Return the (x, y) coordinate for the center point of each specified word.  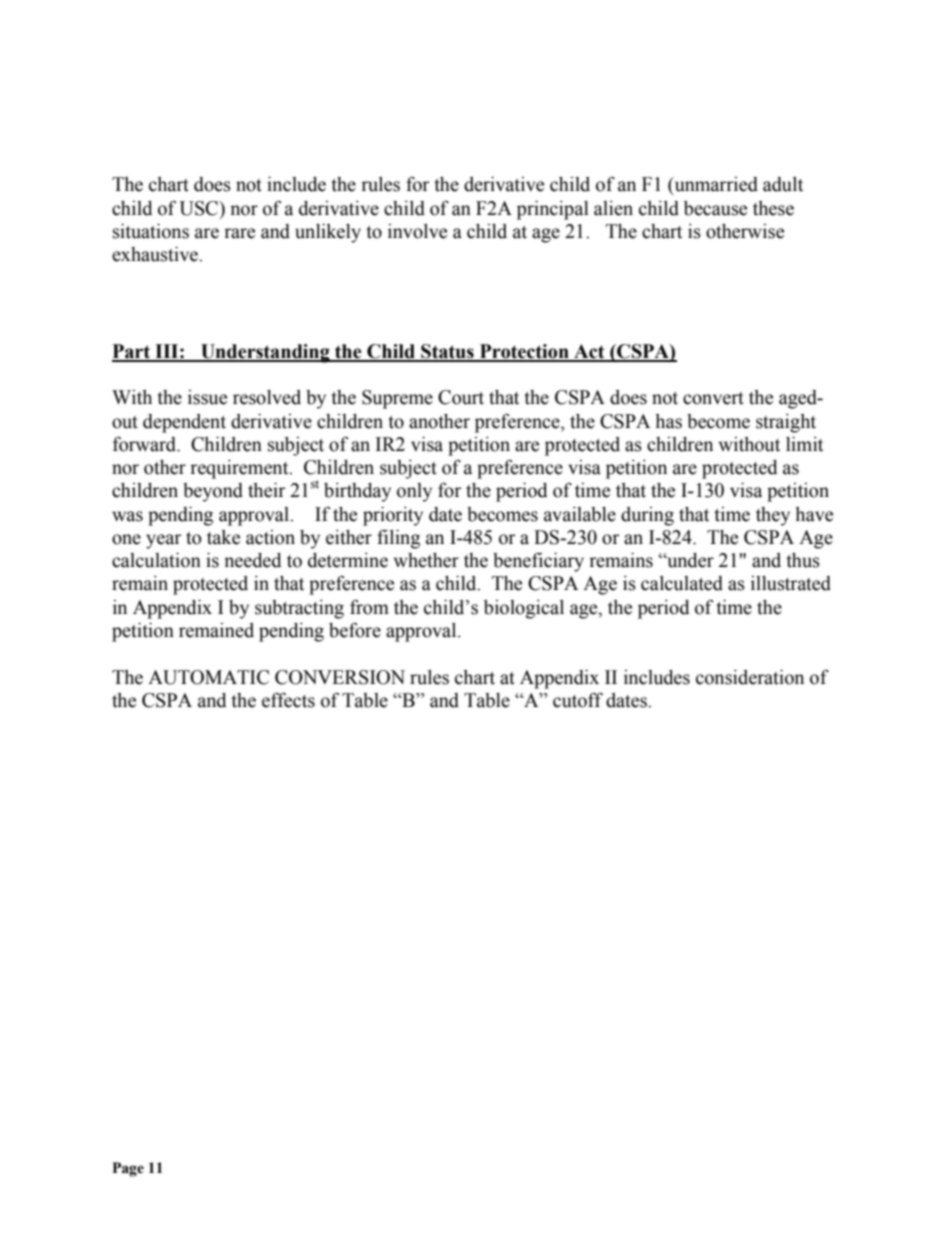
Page (128, 1169)
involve (417, 231)
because (715, 208)
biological (524, 609)
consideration (750, 677)
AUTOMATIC (208, 677)
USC (199, 208)
